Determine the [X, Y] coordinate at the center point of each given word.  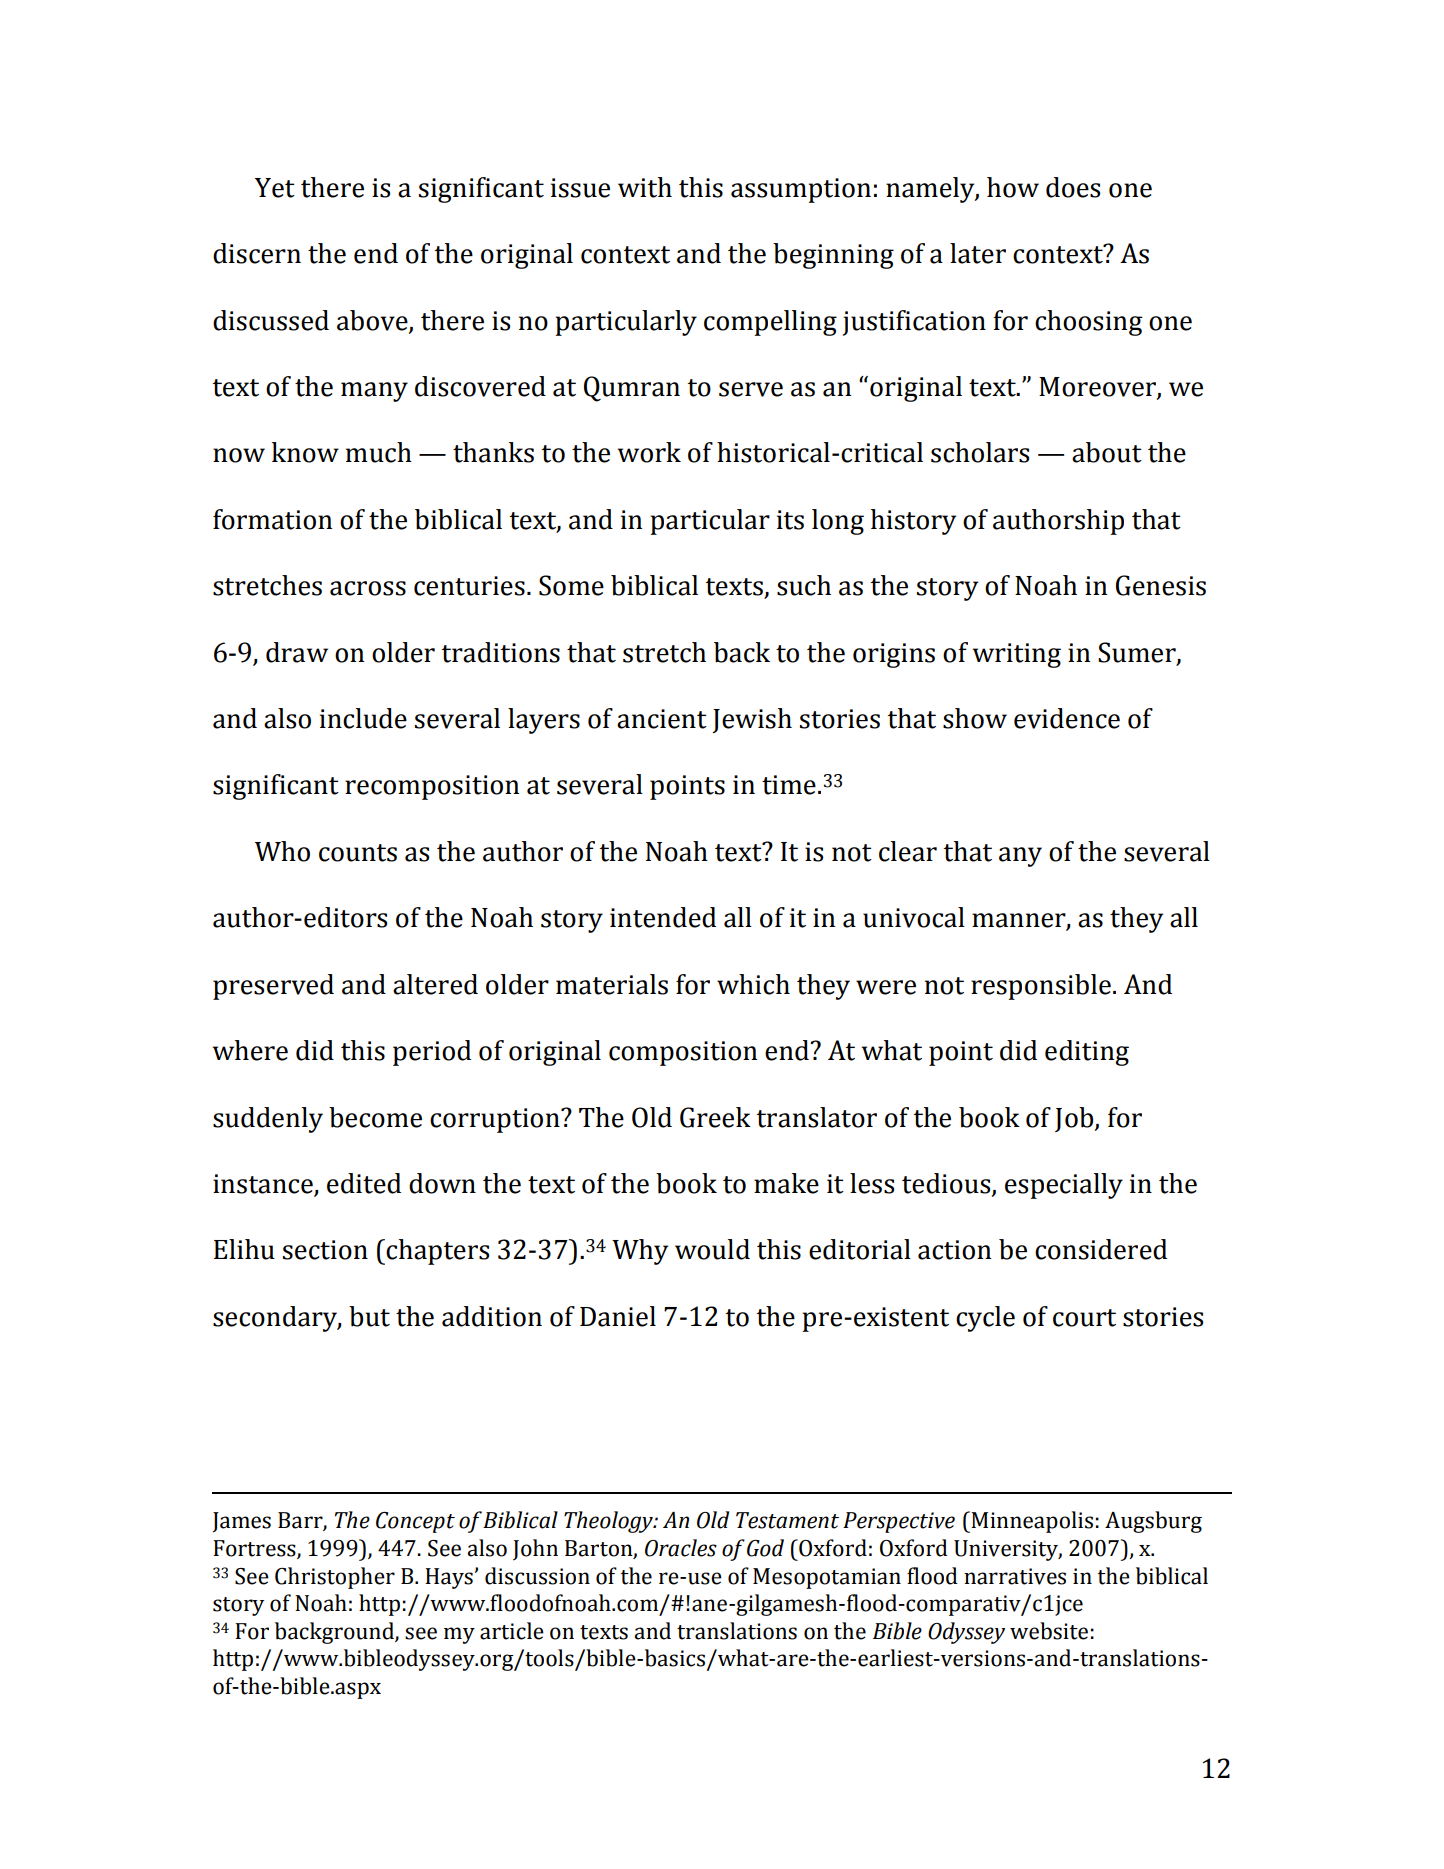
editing [1087, 1053]
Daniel [618, 1316]
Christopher [335, 1578]
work [649, 452]
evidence [1067, 718]
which [753, 984]
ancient [662, 719]
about [1107, 452]
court [1084, 1318]
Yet [275, 188]
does [1073, 187]
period [432, 1053]
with [645, 187]
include [363, 718]
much [379, 452]
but [369, 1316]
